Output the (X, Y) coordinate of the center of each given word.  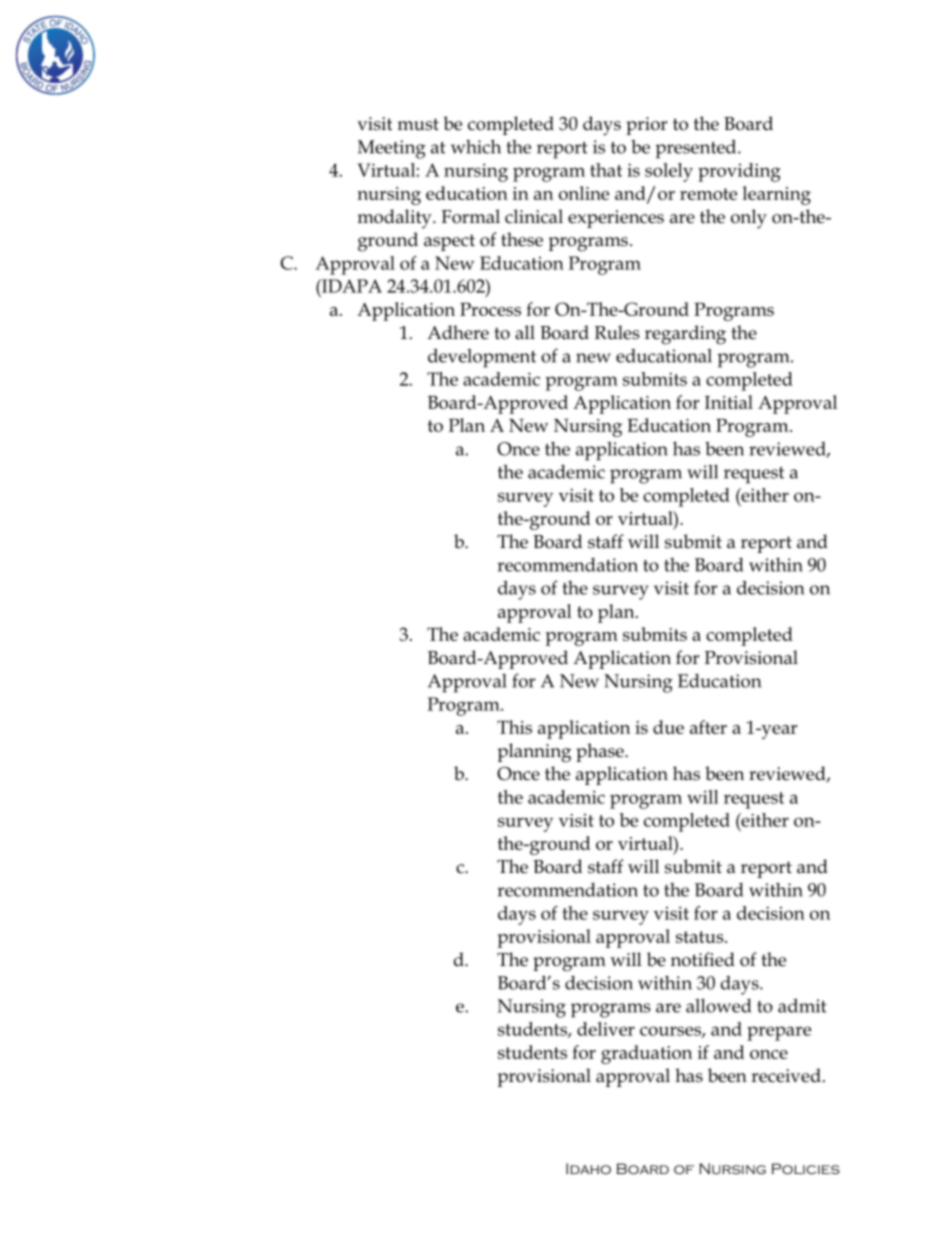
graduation (646, 1054)
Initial (729, 402)
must (418, 124)
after (708, 727)
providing (739, 172)
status (701, 937)
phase (601, 752)
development (482, 358)
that (606, 170)
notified (703, 959)
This (514, 727)
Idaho (588, 1168)
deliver (606, 1029)
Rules (617, 332)
